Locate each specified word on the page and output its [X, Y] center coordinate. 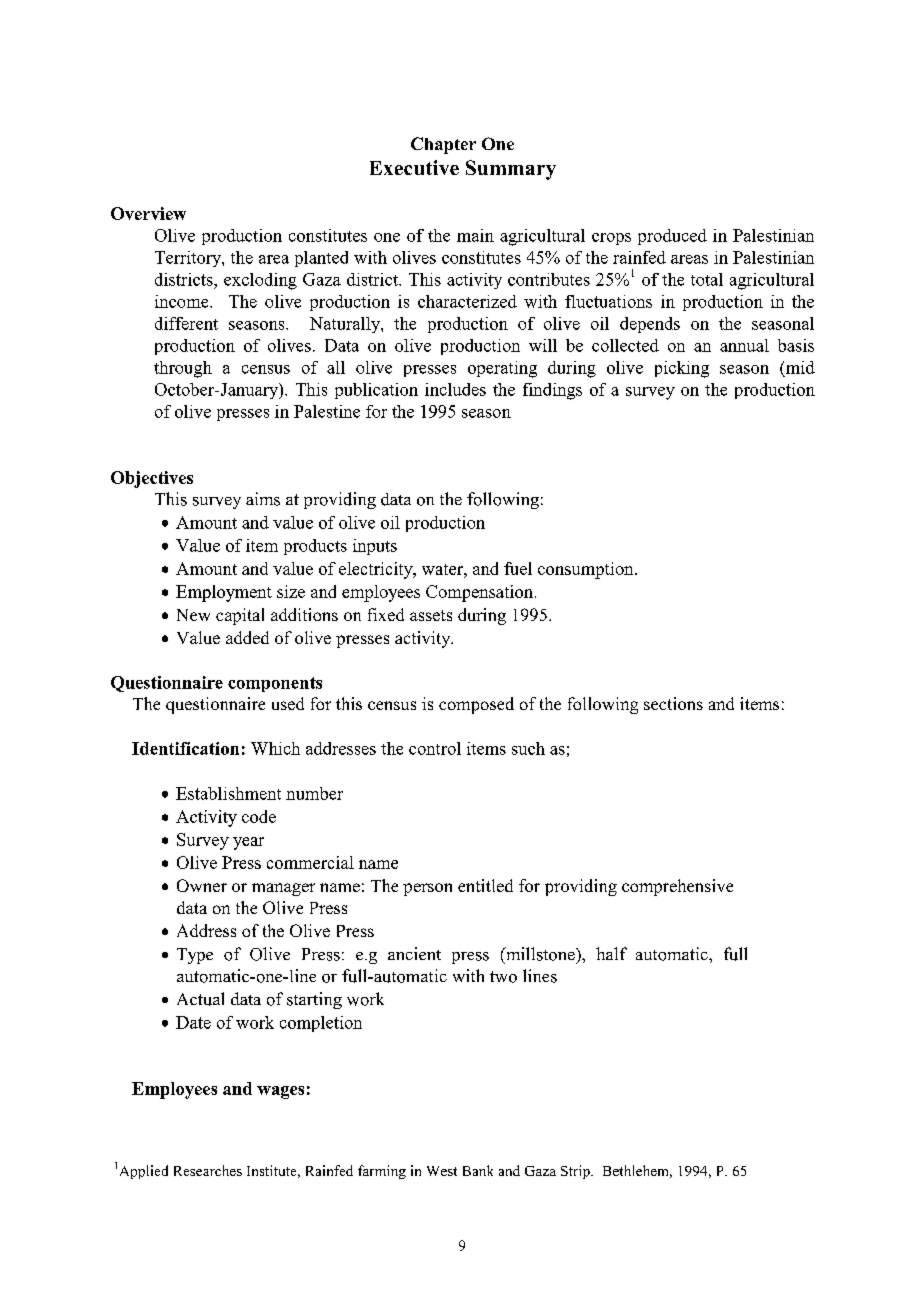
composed [476, 705]
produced [672, 237]
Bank [478, 1170]
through [183, 369]
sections [673, 703]
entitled [485, 885]
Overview [148, 213]
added [247, 637]
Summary [511, 170]
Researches [208, 1170]
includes [455, 389]
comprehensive [677, 887]
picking [682, 369]
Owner [202, 885]
